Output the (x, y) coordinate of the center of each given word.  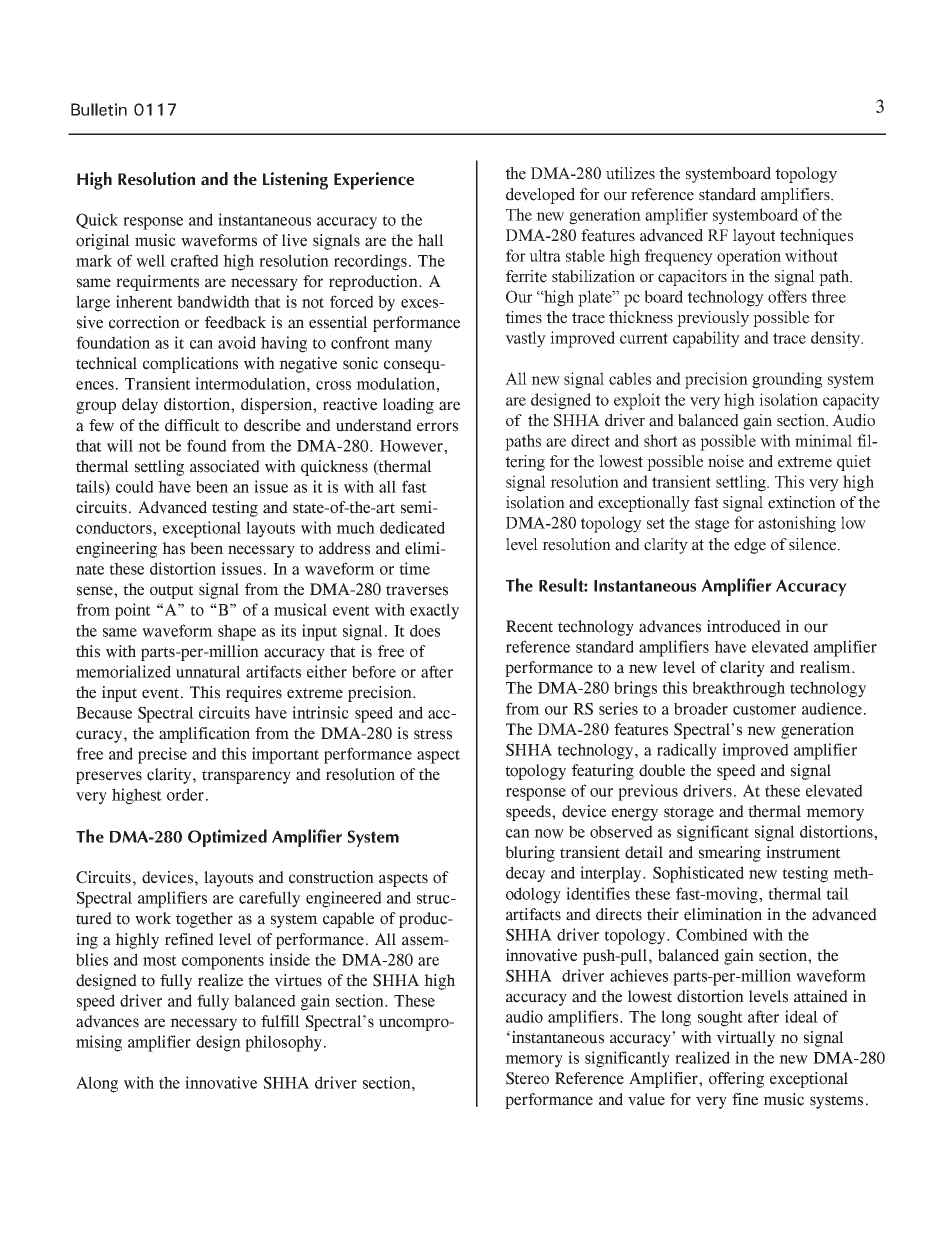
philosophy (283, 1043)
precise (162, 755)
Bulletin (99, 109)
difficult (192, 425)
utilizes (630, 173)
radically (687, 751)
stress (433, 734)
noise (726, 461)
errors (437, 427)
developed (540, 196)
